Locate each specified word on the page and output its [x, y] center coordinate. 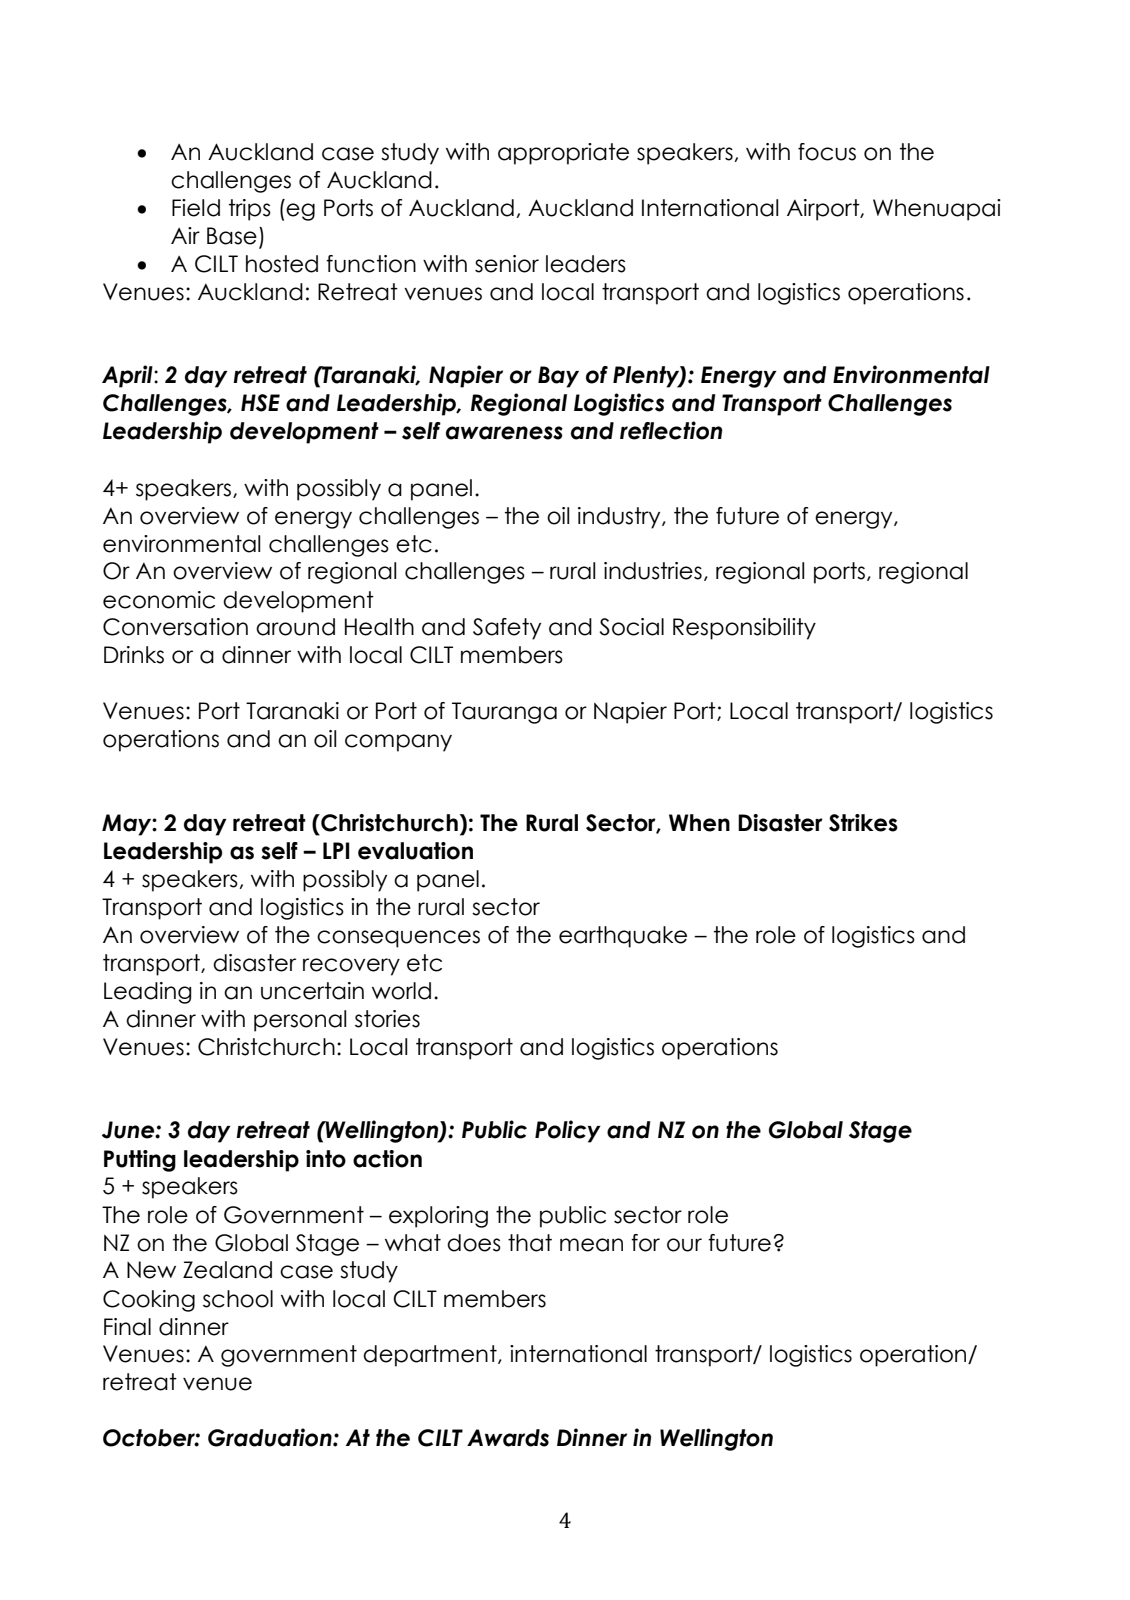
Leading [148, 993]
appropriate [563, 154]
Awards [508, 1438]
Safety [507, 629]
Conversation [175, 627]
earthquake [623, 937]
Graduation [271, 1437]
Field [196, 208]
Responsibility [744, 629]
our [684, 1245]
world [401, 991]
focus [827, 152]
